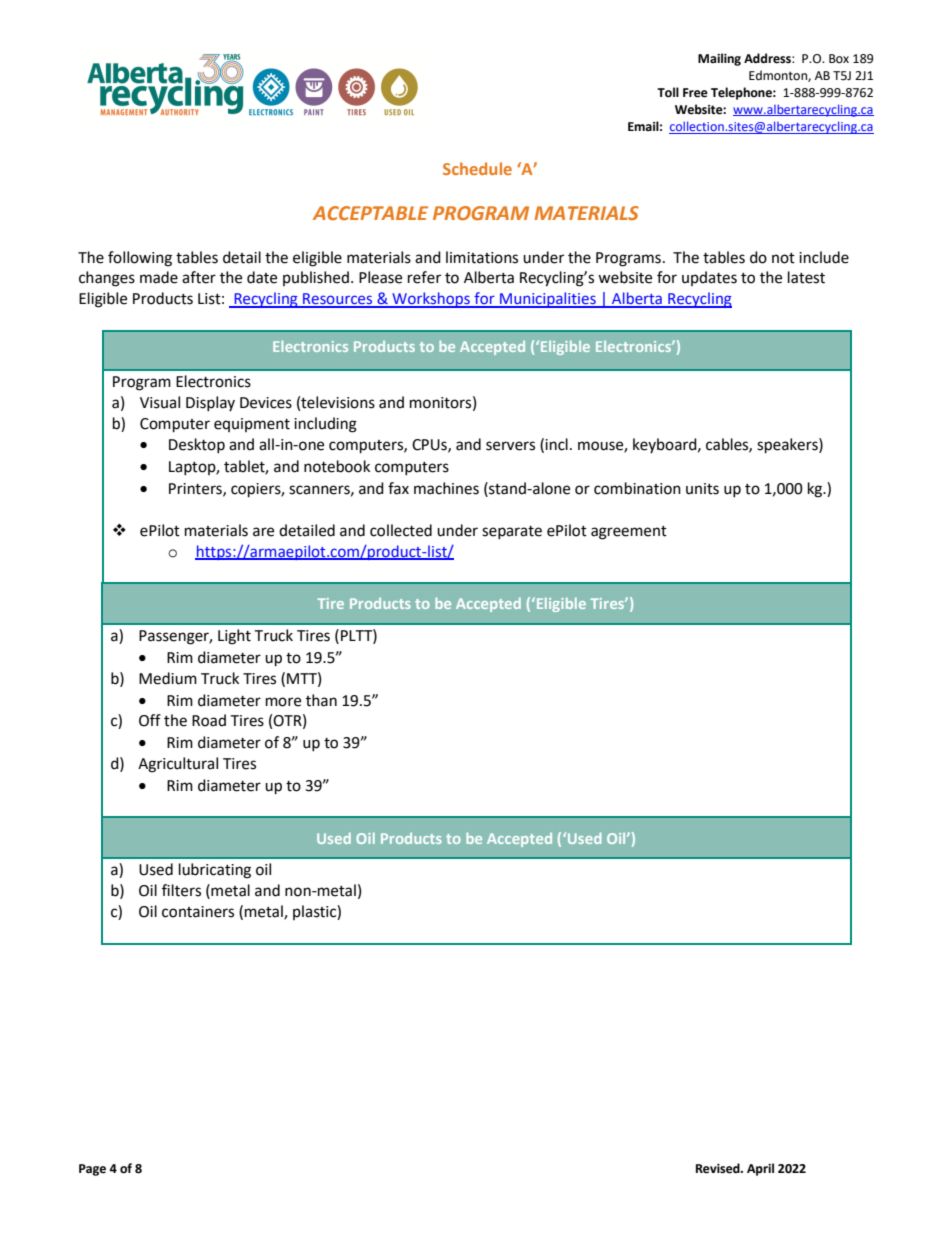  What do you see at coordinates (178, 765) in the page?
I see `Agricultural` at bounding box center [178, 765].
